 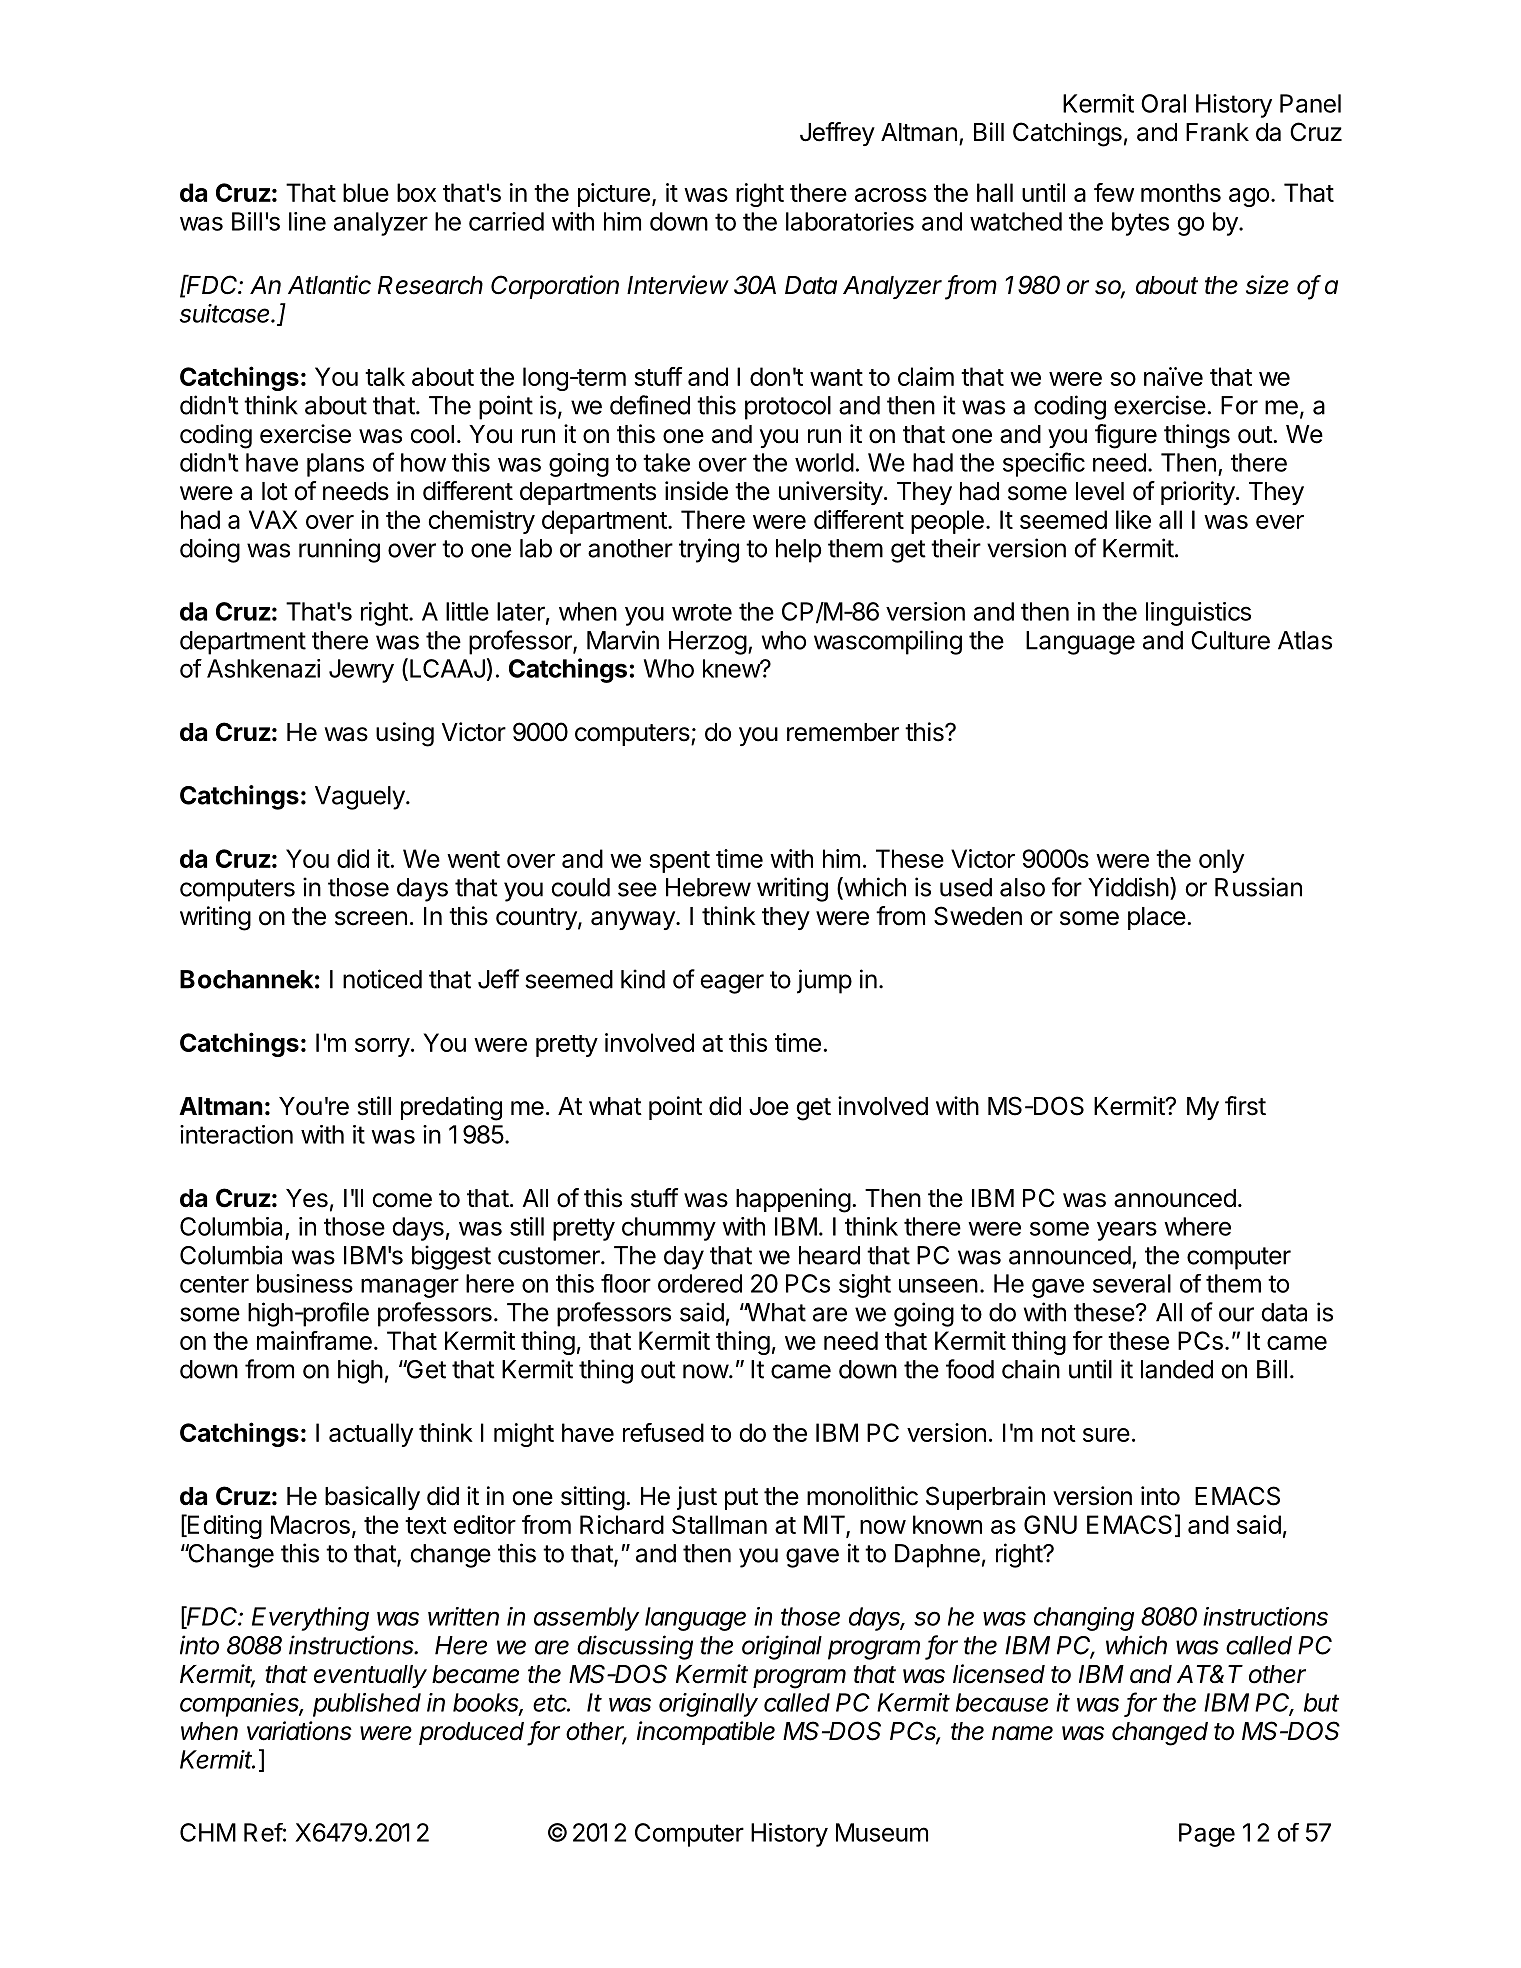 I want to click on laboratories, so click(x=850, y=221).
